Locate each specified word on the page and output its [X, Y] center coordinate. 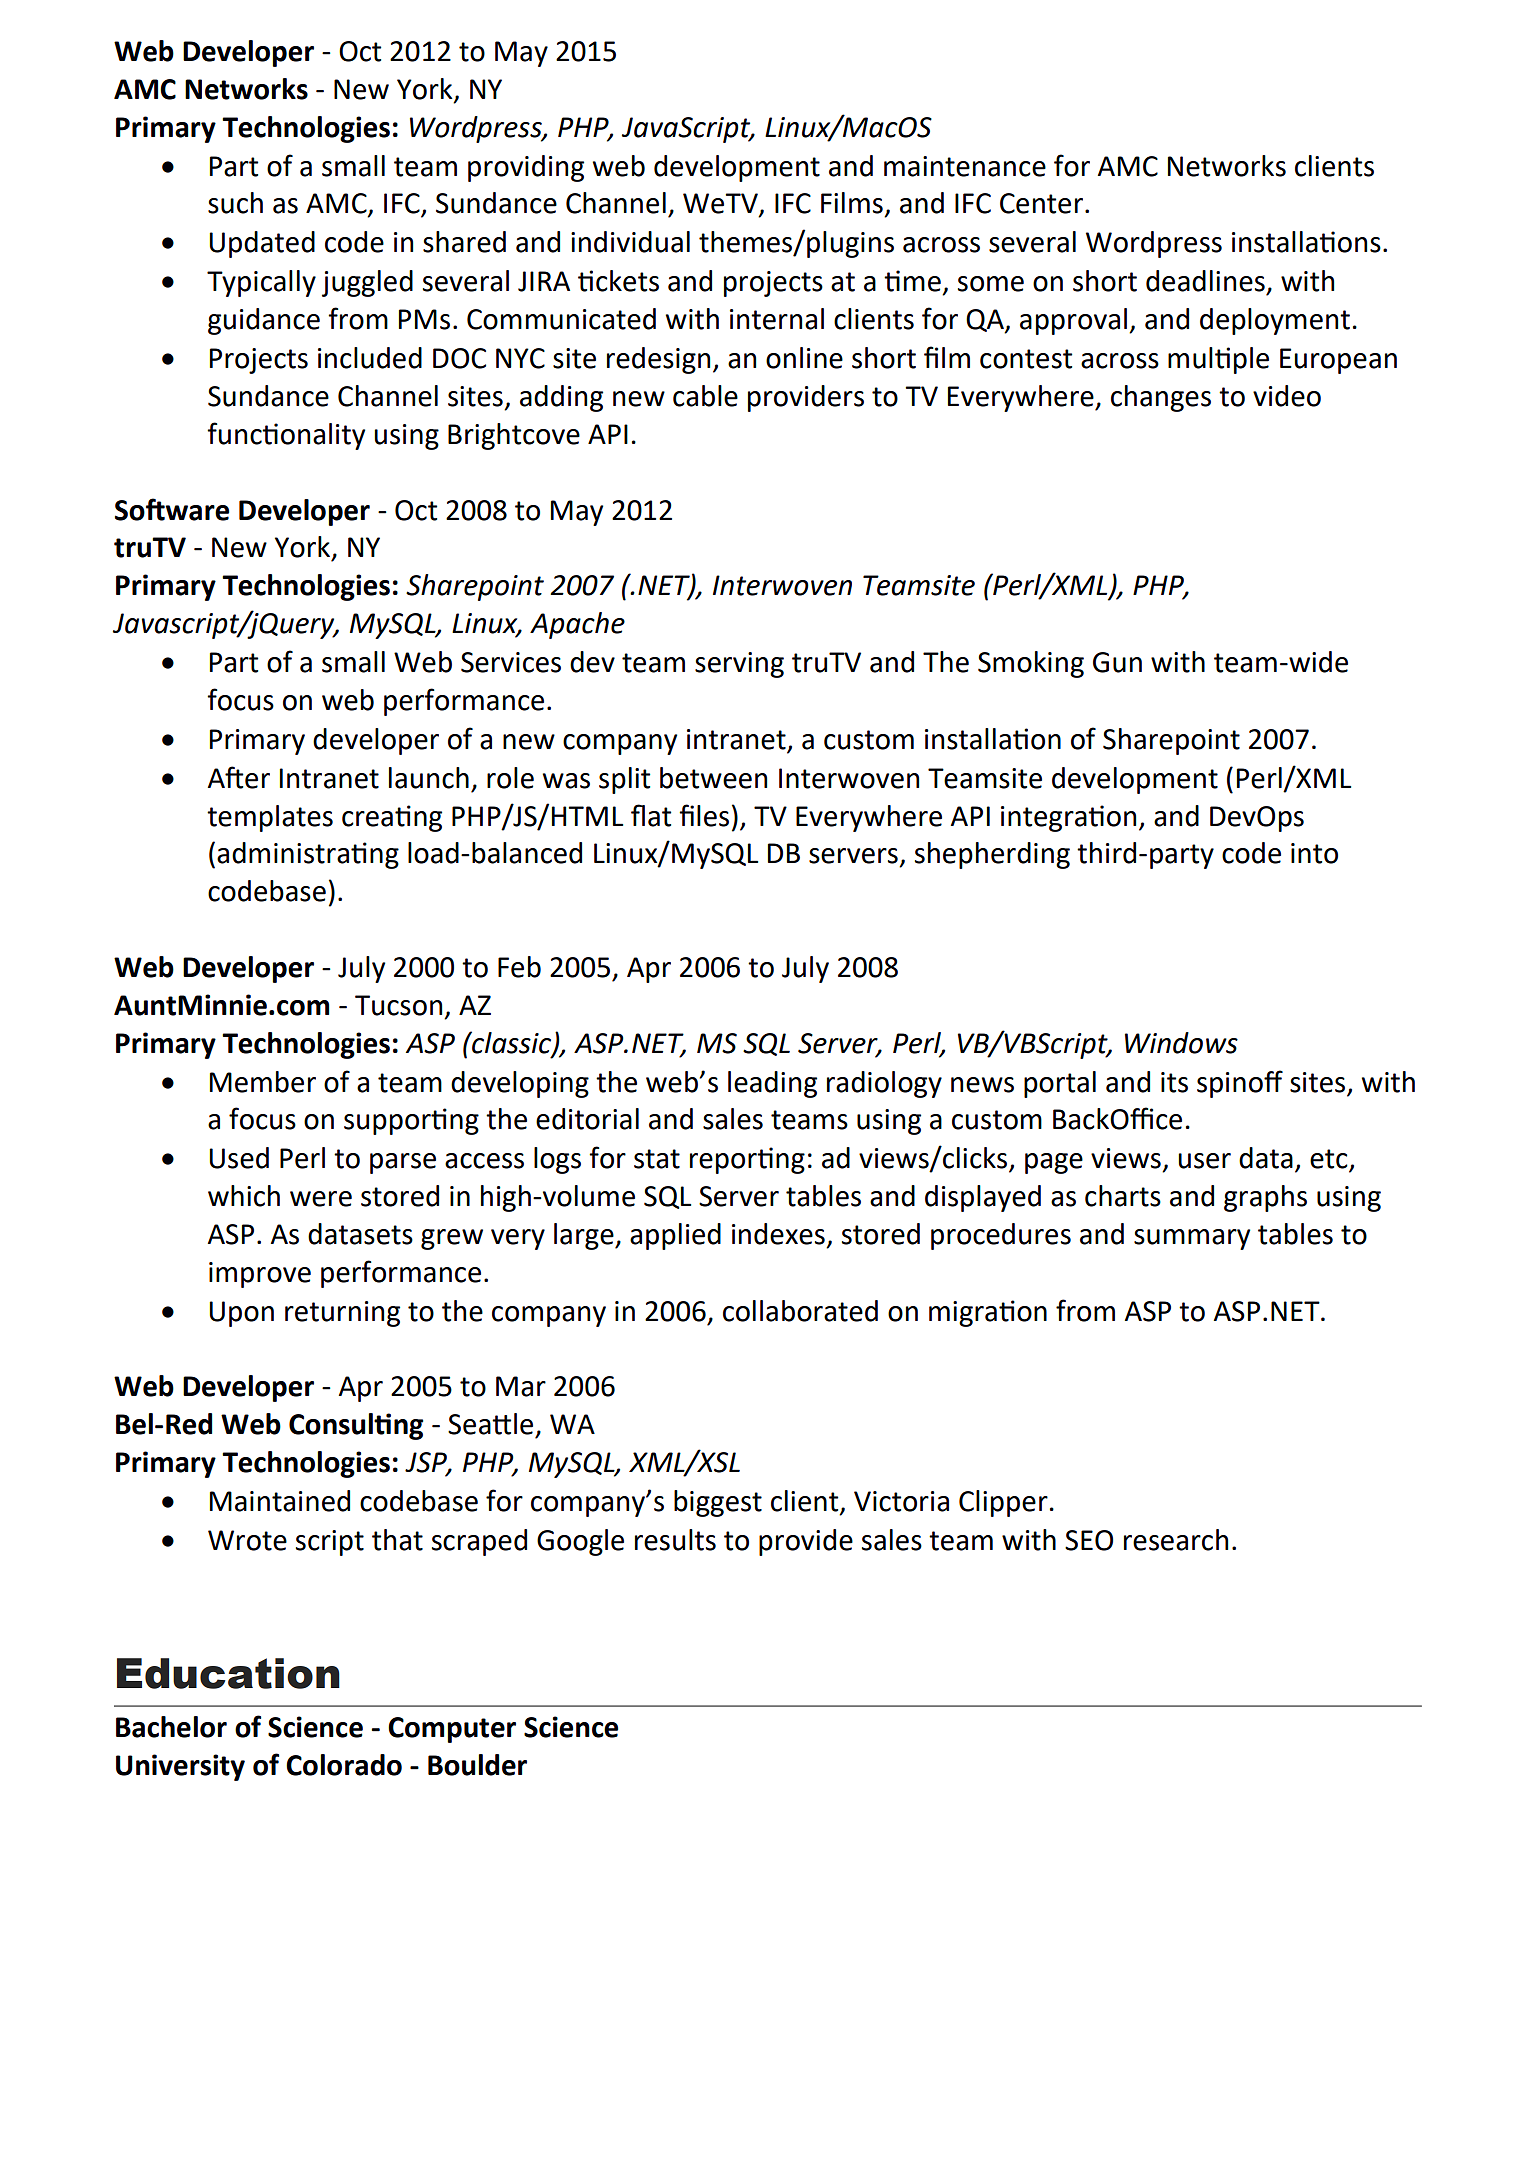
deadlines [1205, 281]
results [675, 1540]
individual [630, 242]
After [239, 777]
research [1176, 1540]
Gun [1117, 662]
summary [1192, 1239]
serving [739, 665]
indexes [778, 1234]
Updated [262, 244]
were [321, 1199]
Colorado [344, 1765]
